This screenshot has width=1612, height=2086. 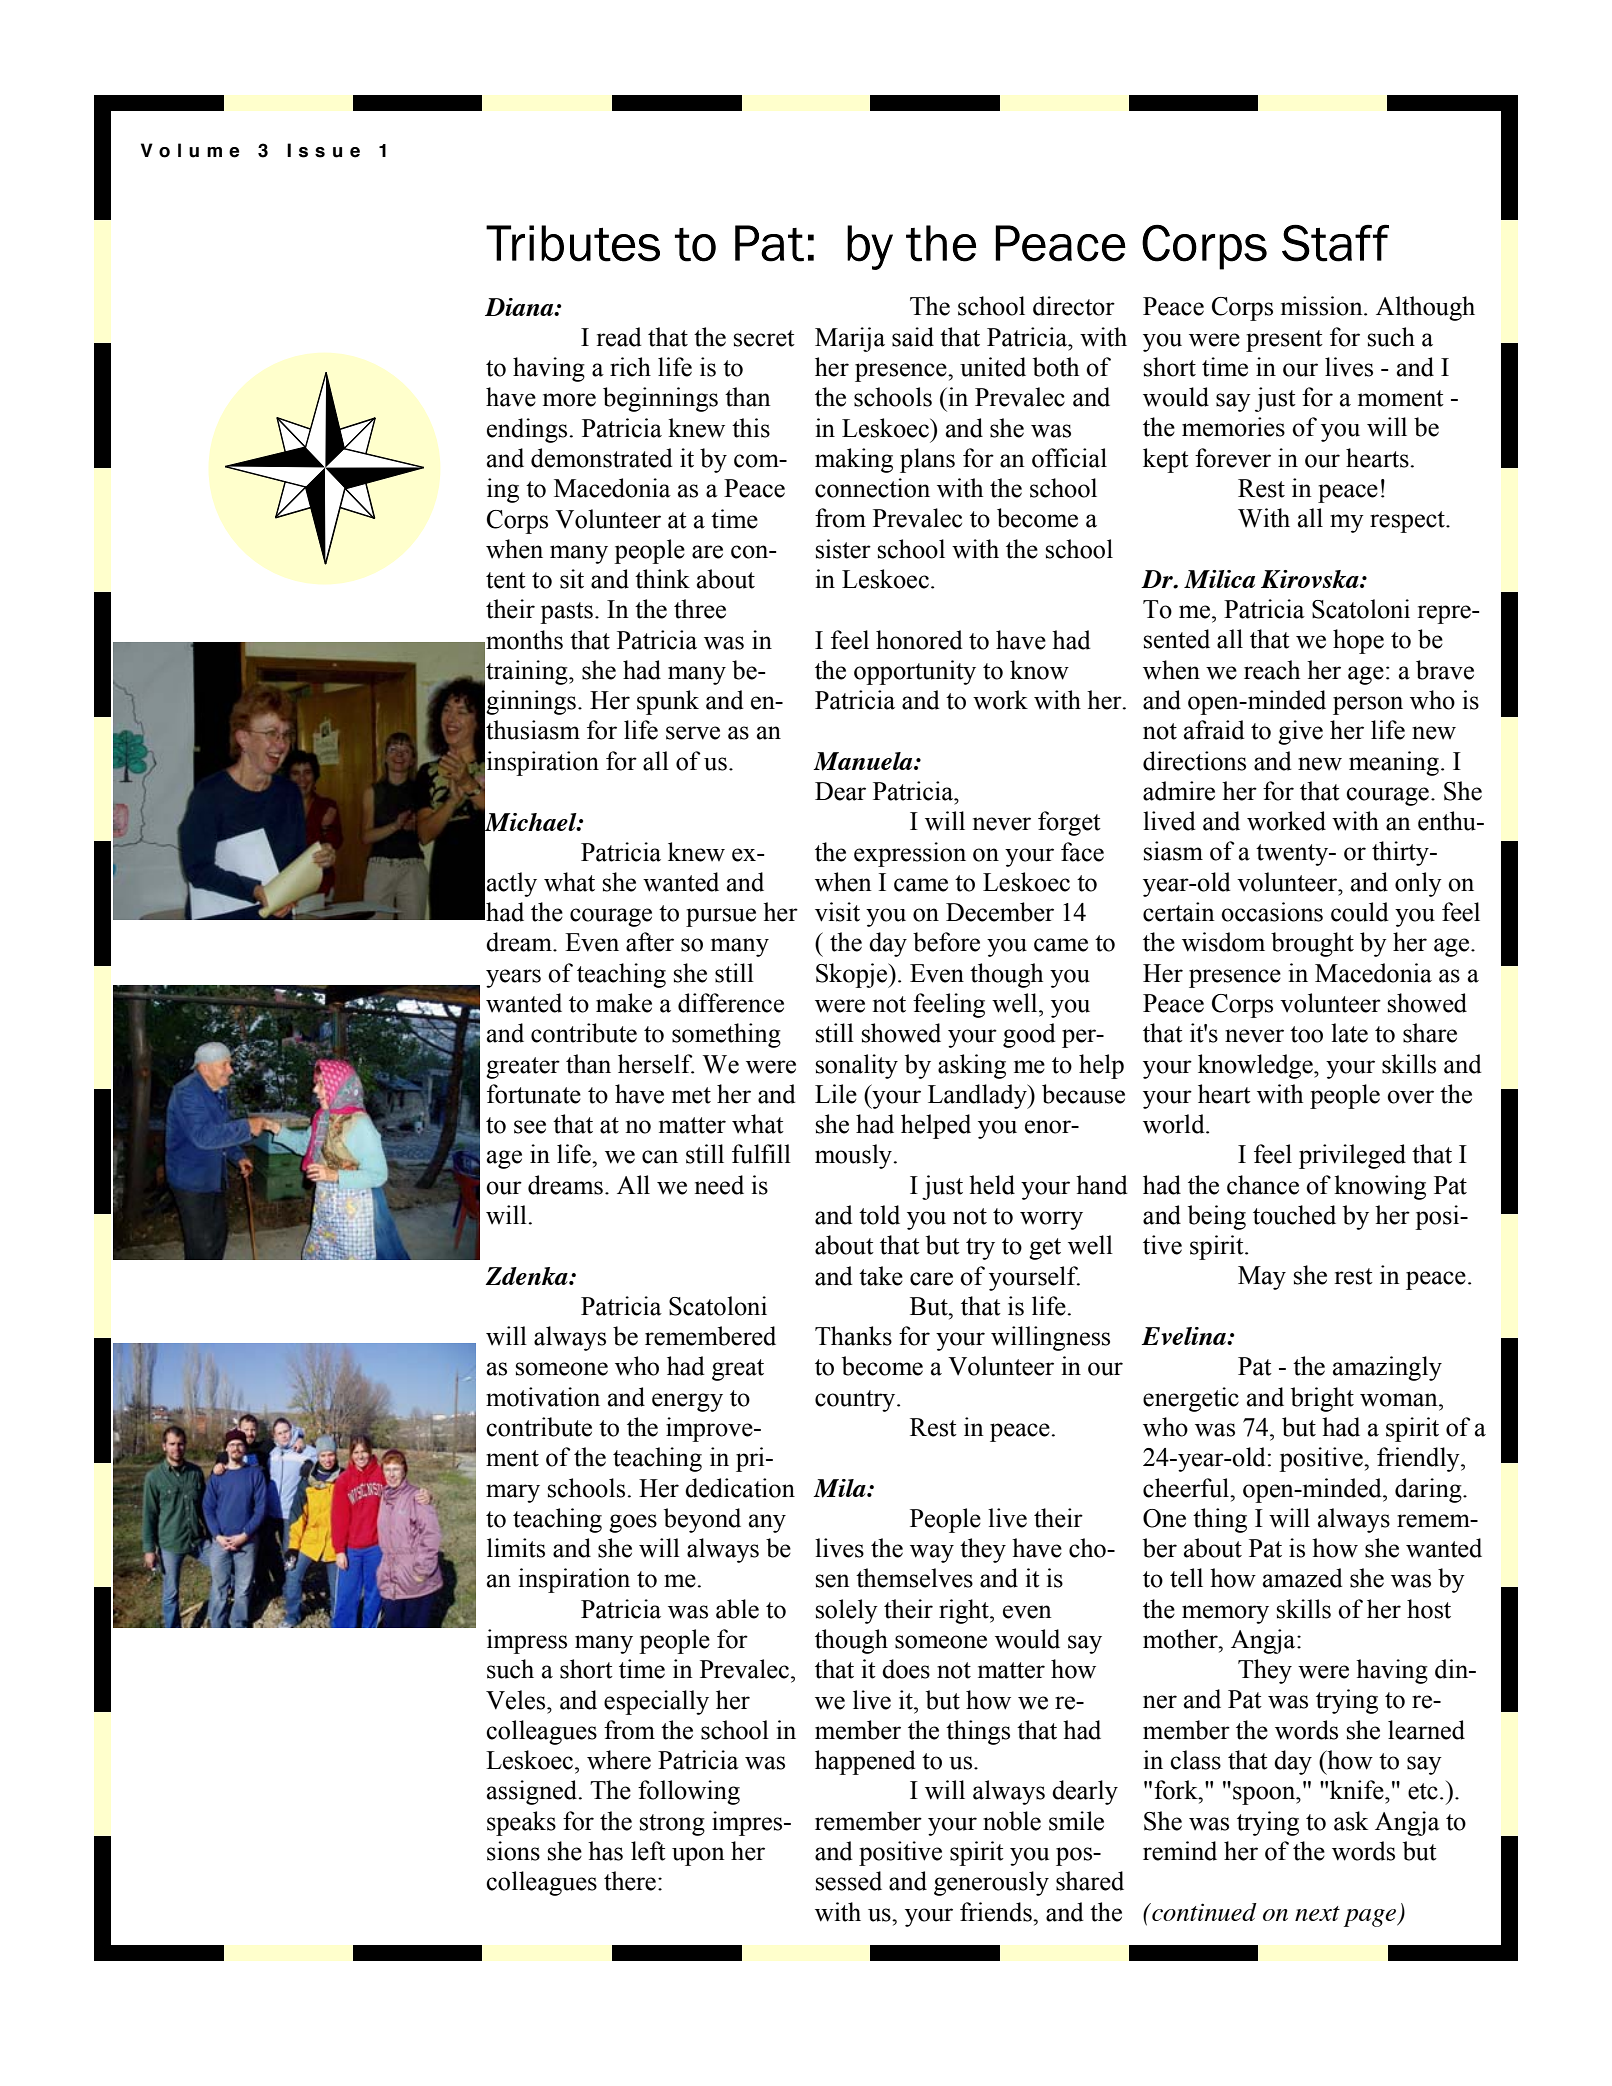 I want to click on amazed, so click(x=1303, y=1578).
